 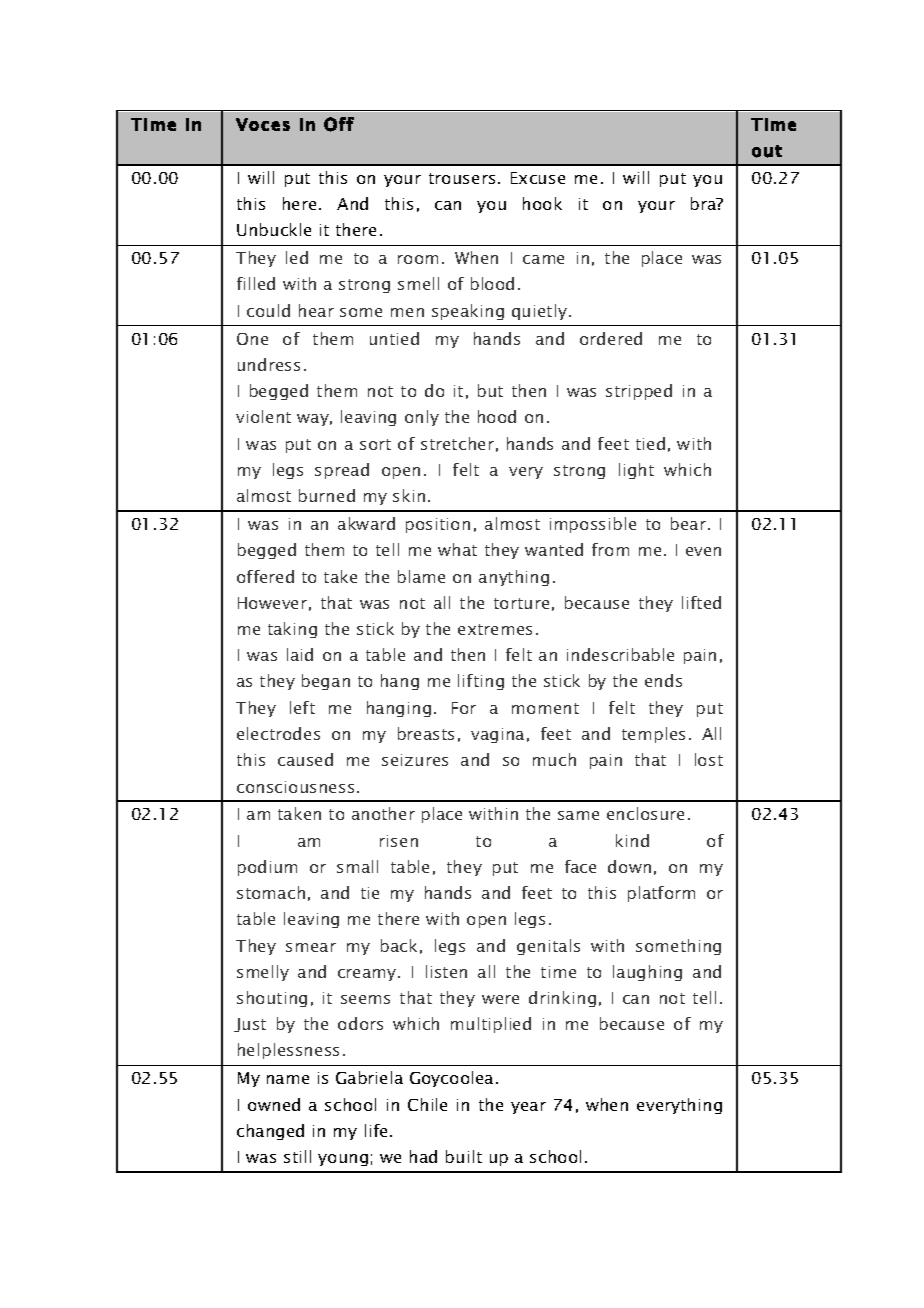 I want to click on ends, so click(x=663, y=680).
